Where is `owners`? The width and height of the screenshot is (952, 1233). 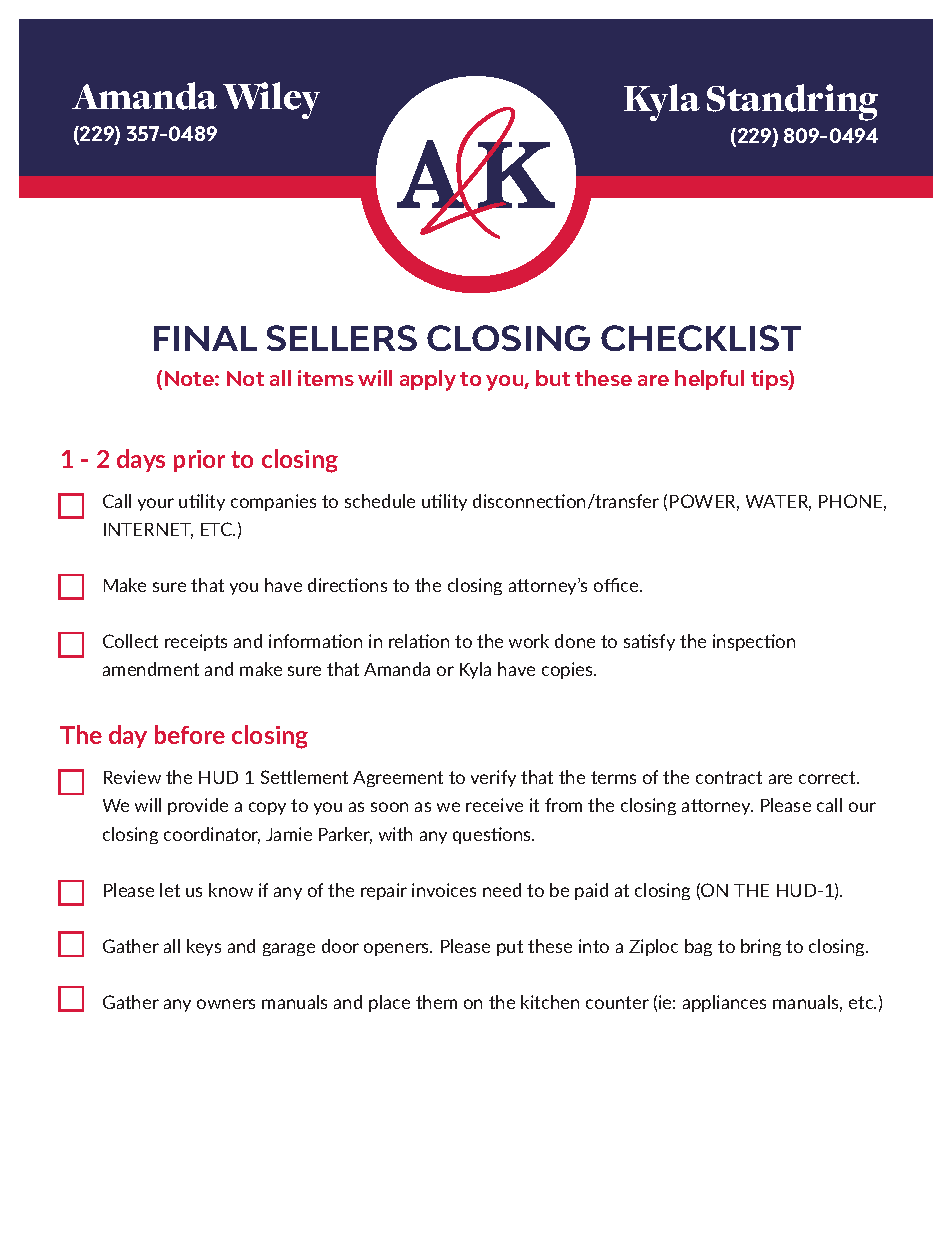
owners is located at coordinates (226, 1004).
